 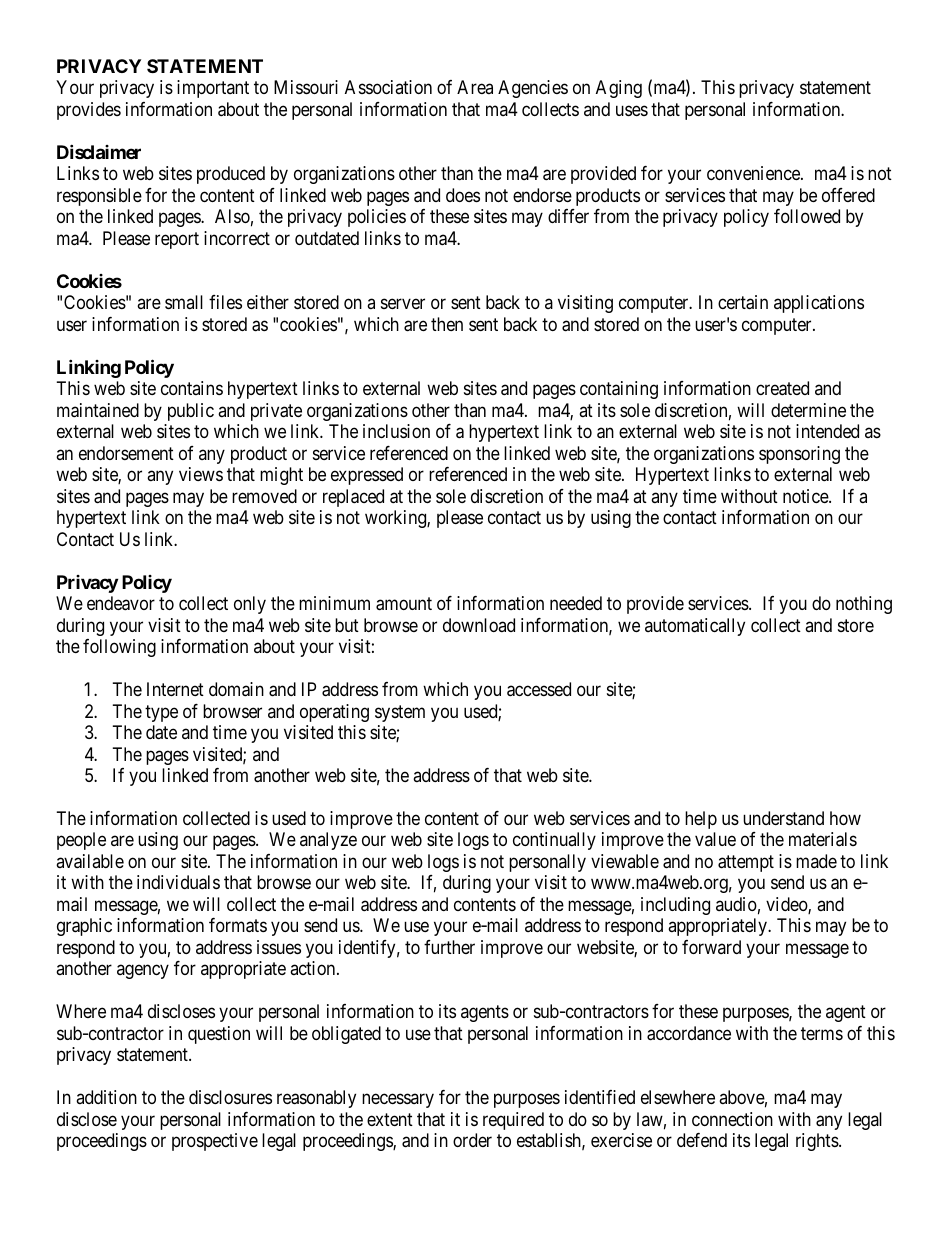 I want to click on convenience, so click(x=754, y=173).
